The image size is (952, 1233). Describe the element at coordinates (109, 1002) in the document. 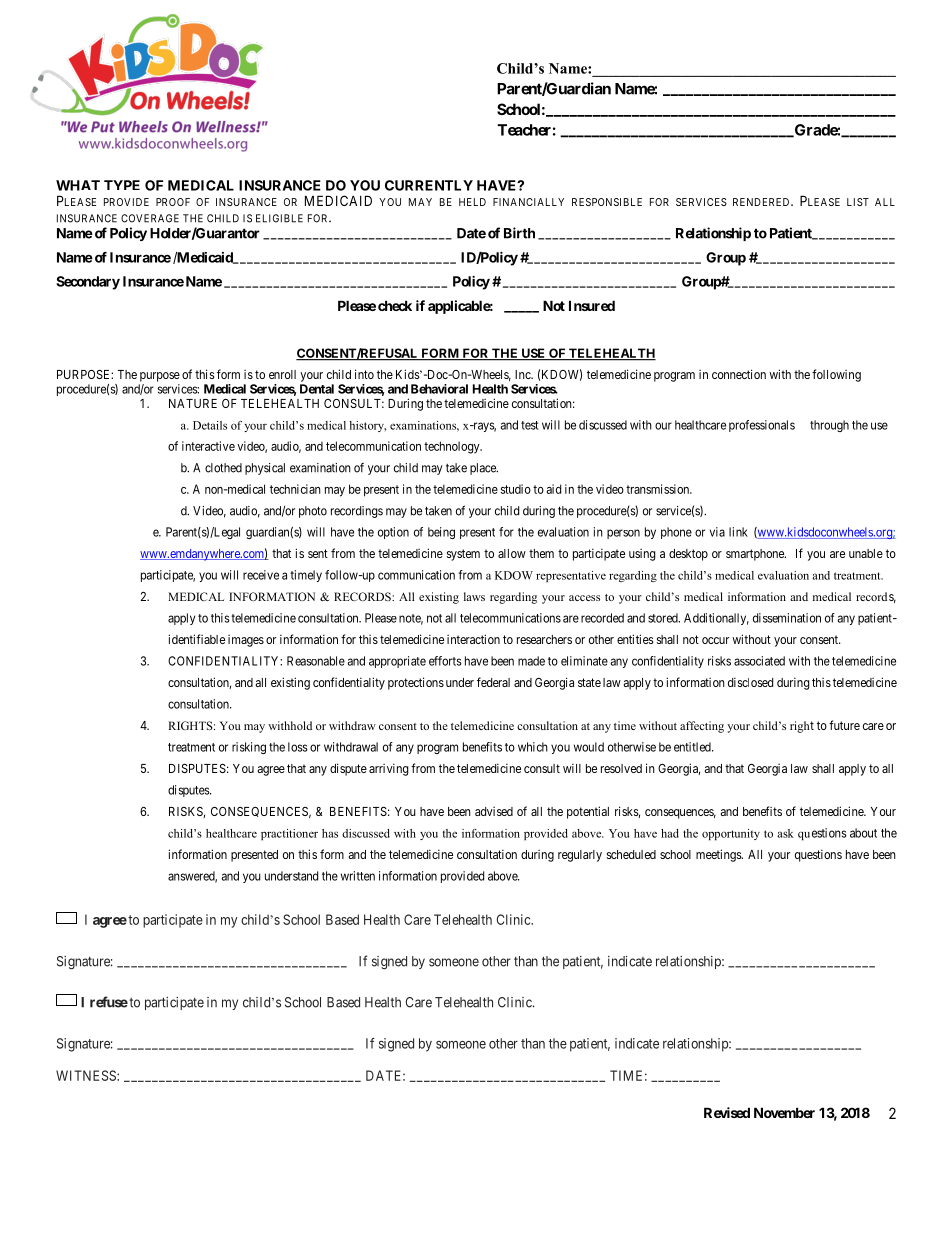

I see `refuse` at that location.
